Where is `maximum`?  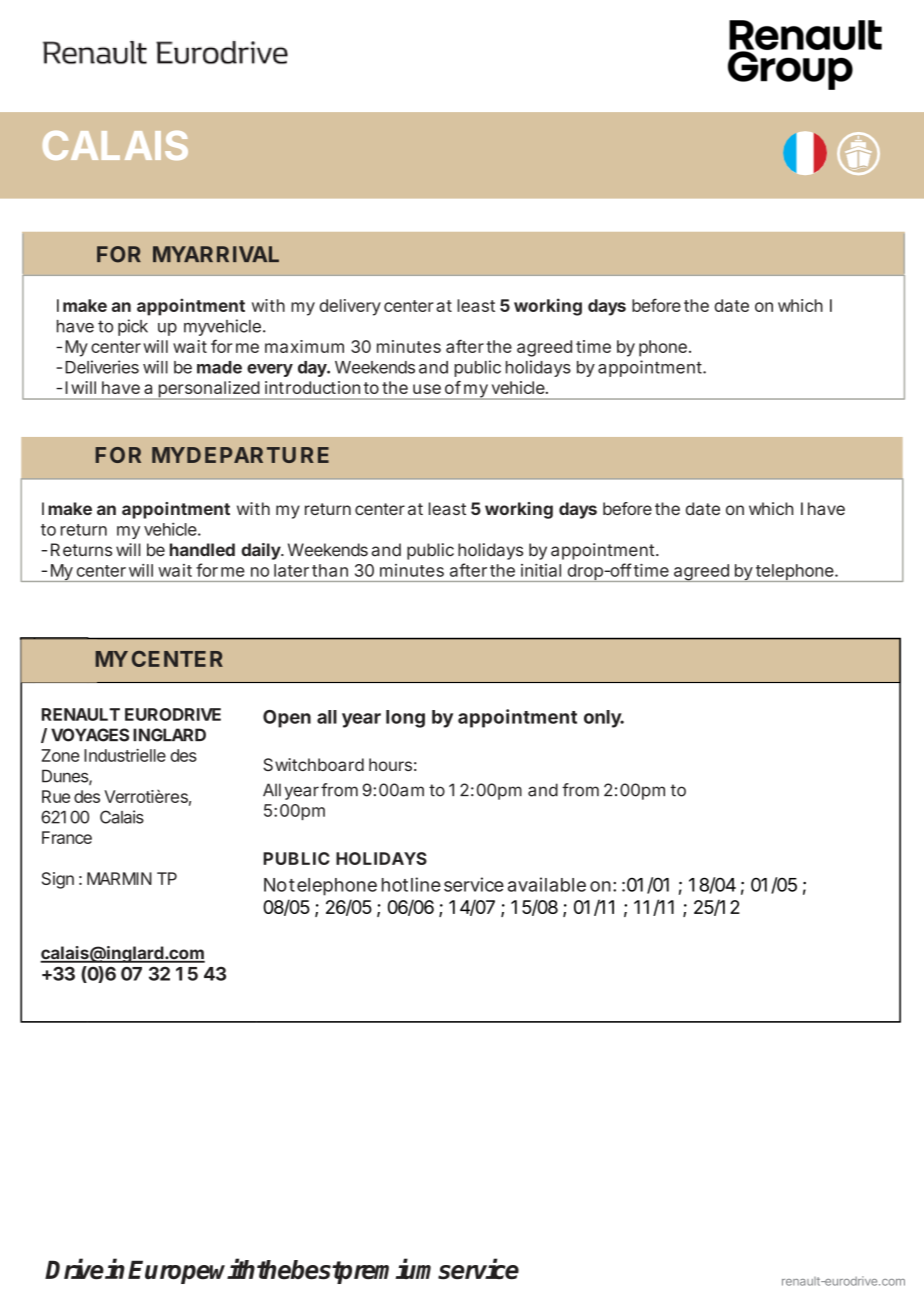
maximum is located at coordinates (304, 346).
